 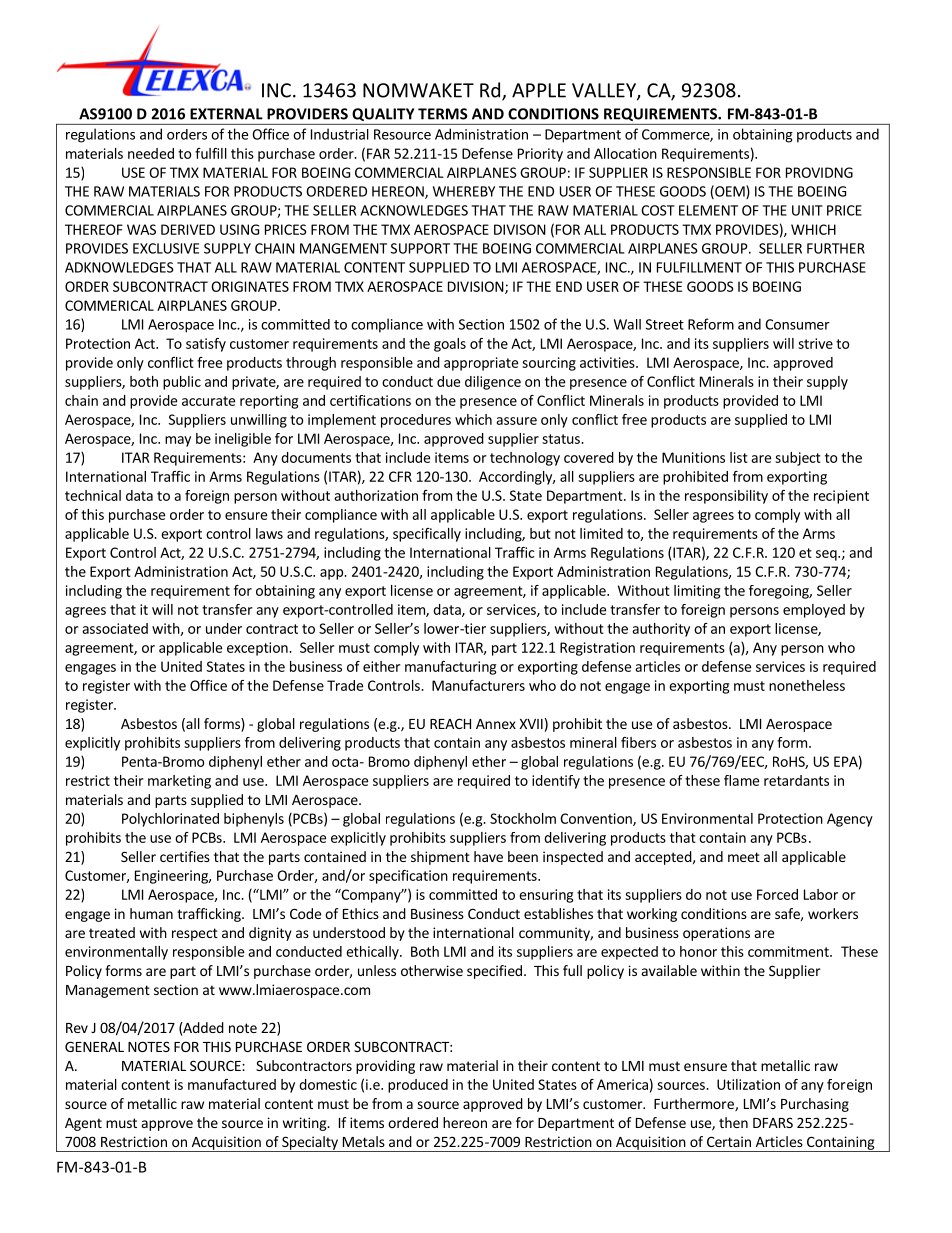 What do you see at coordinates (93, 495) in the image?
I see `technical` at bounding box center [93, 495].
